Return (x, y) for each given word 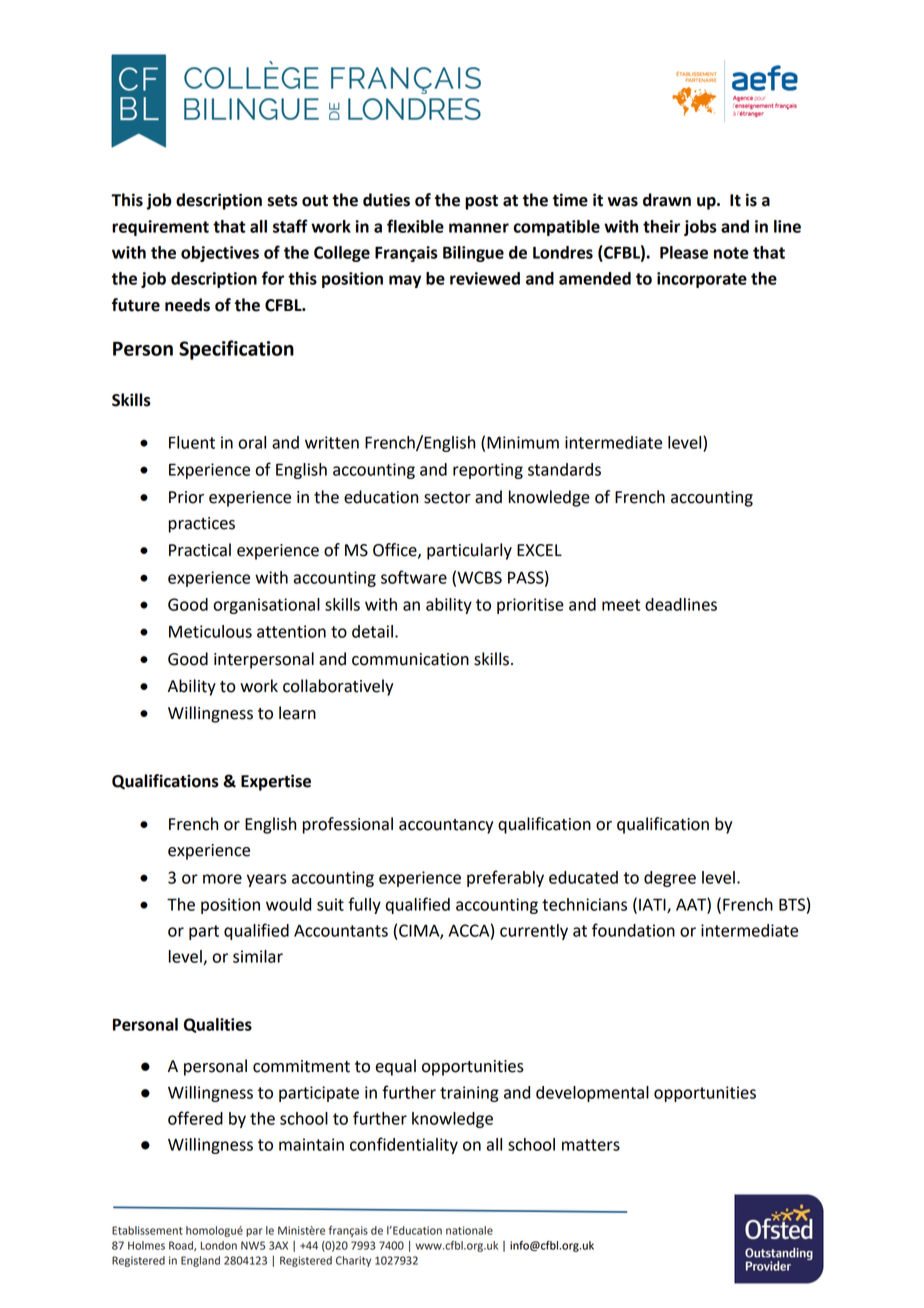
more (222, 879)
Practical (200, 550)
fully (364, 905)
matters (591, 1145)
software (414, 577)
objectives (220, 254)
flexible (415, 226)
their (661, 226)
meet (621, 605)
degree (670, 879)
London (219, 1245)
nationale (469, 1230)
